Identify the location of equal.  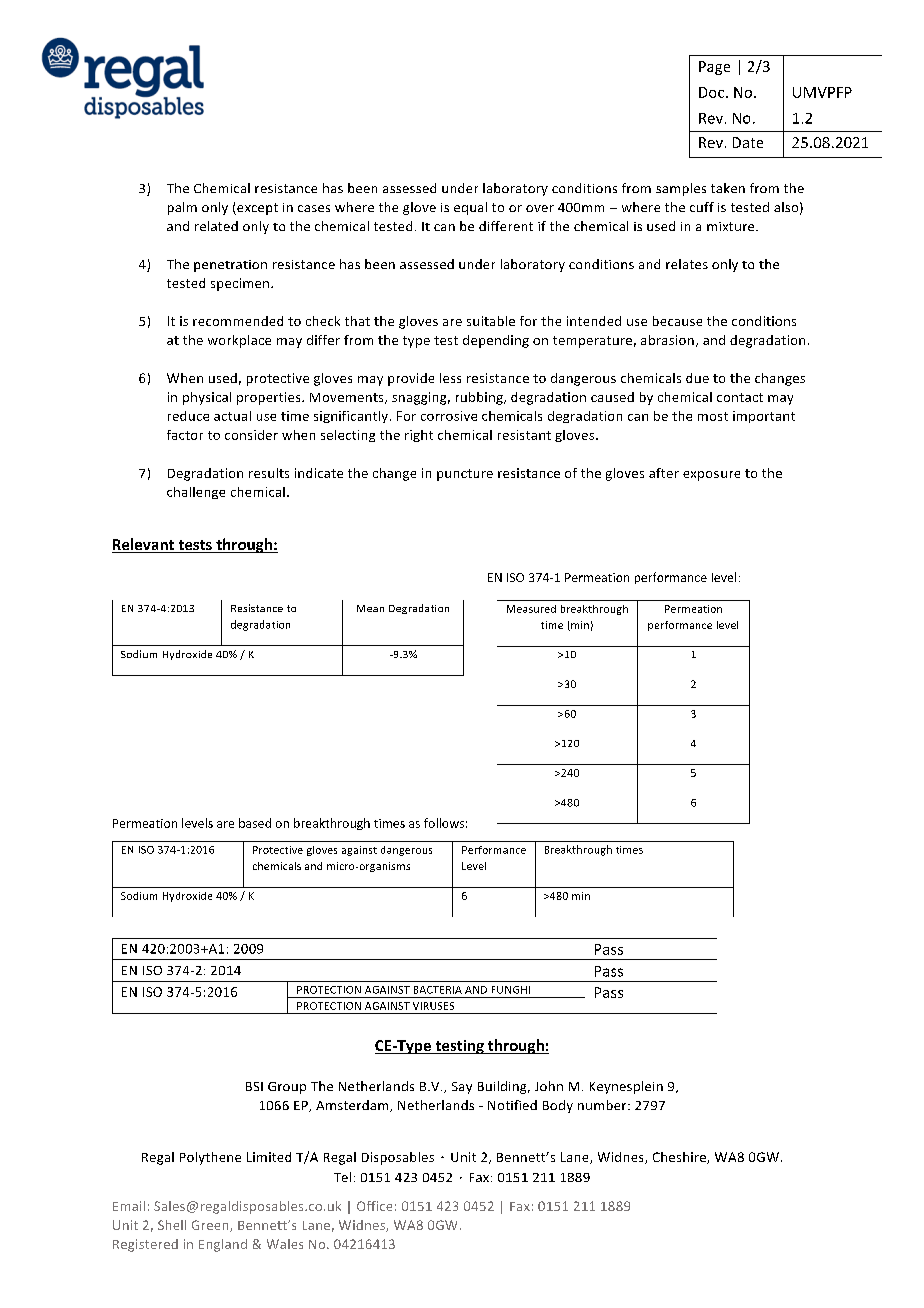
(470, 208).
